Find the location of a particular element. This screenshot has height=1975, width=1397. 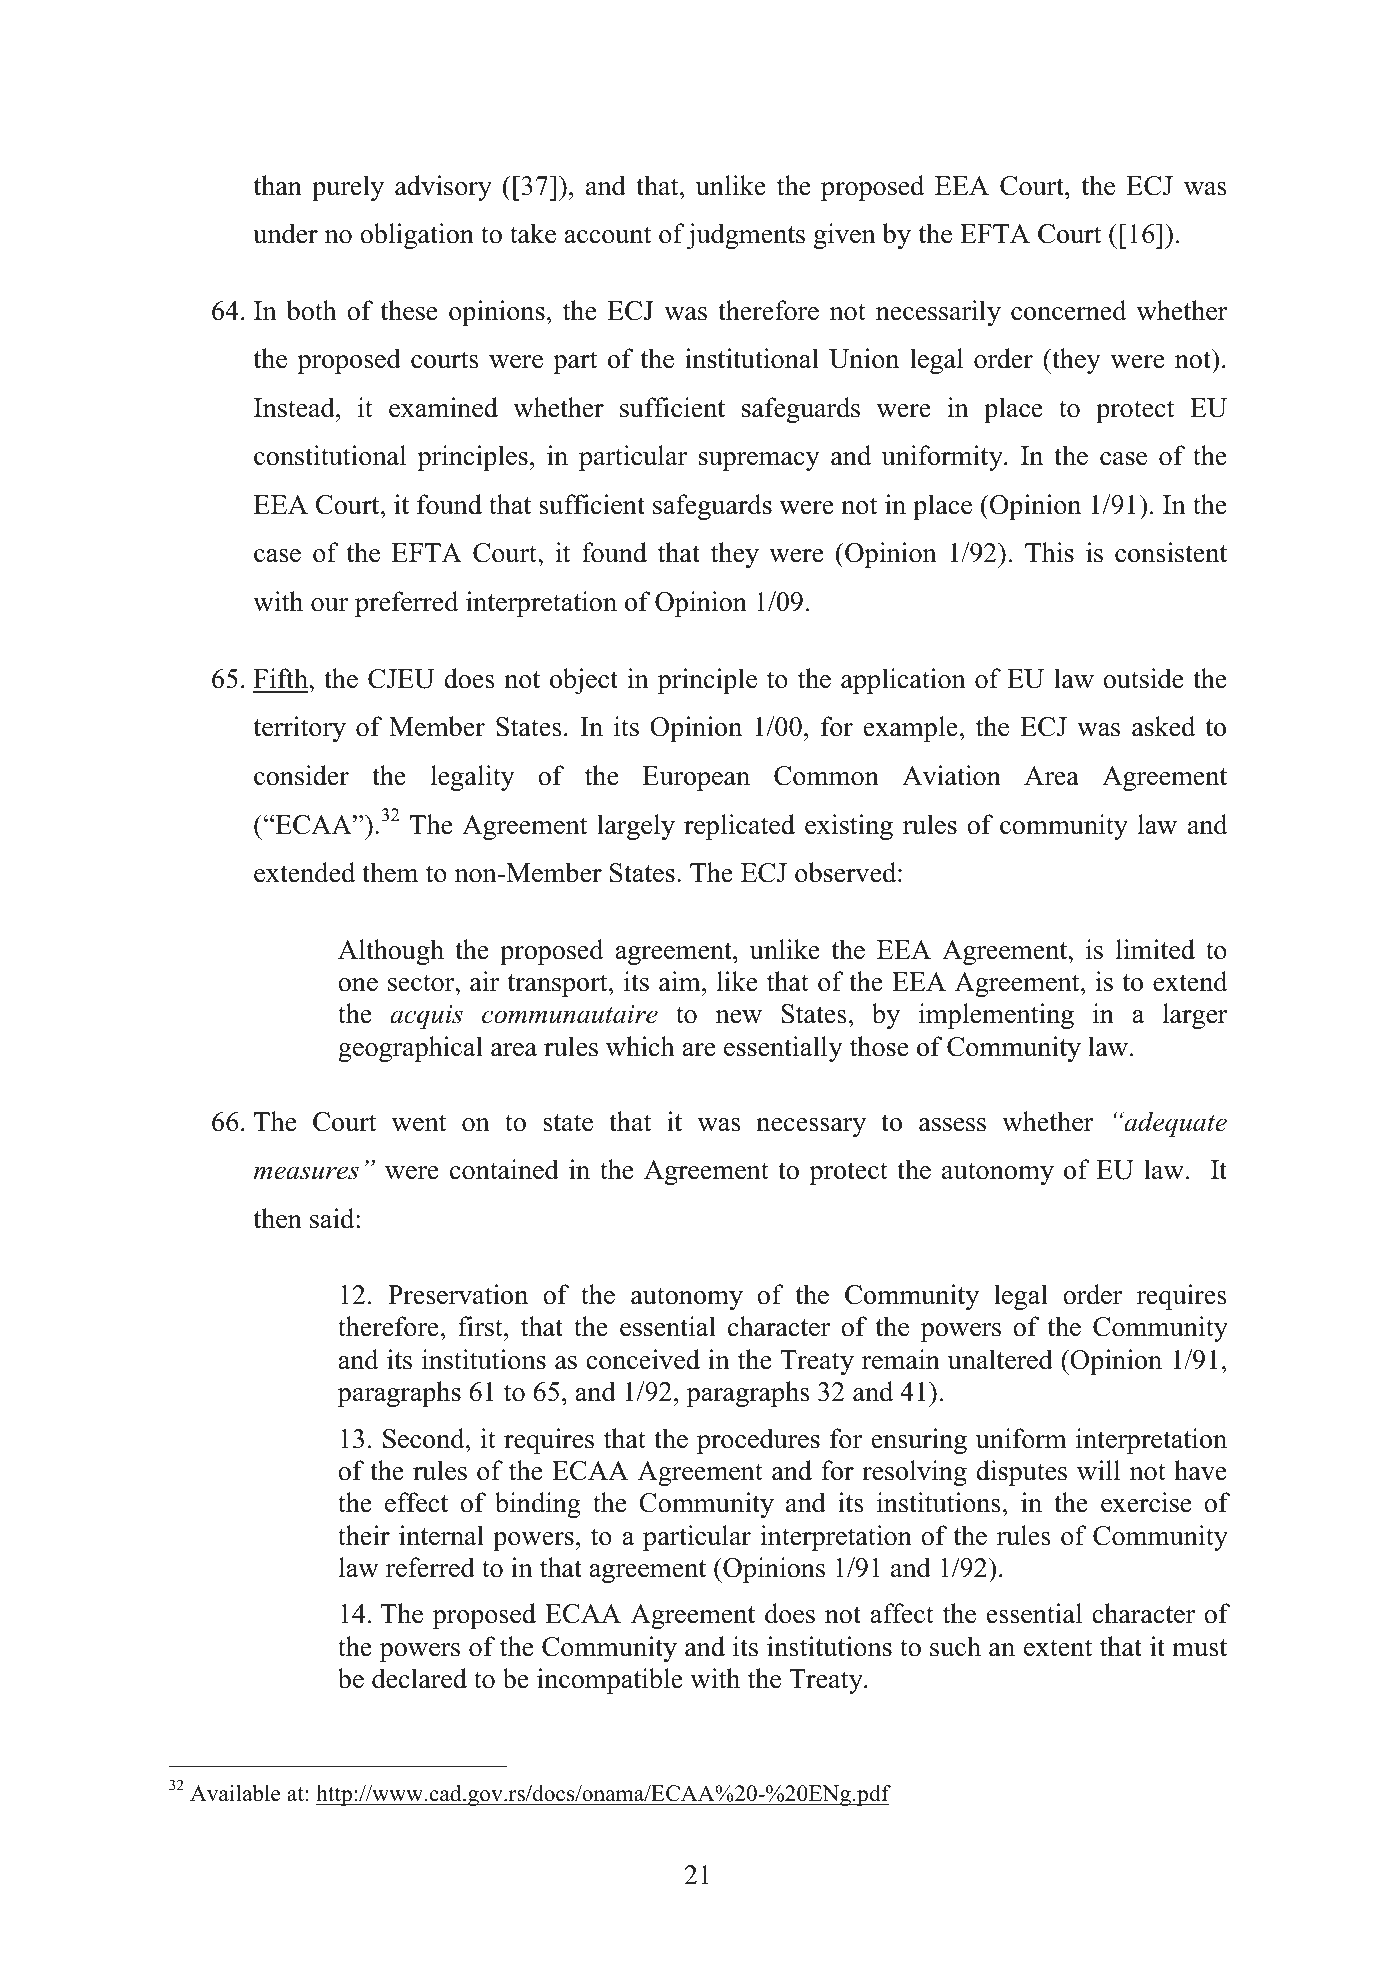

territory is located at coordinates (300, 729).
